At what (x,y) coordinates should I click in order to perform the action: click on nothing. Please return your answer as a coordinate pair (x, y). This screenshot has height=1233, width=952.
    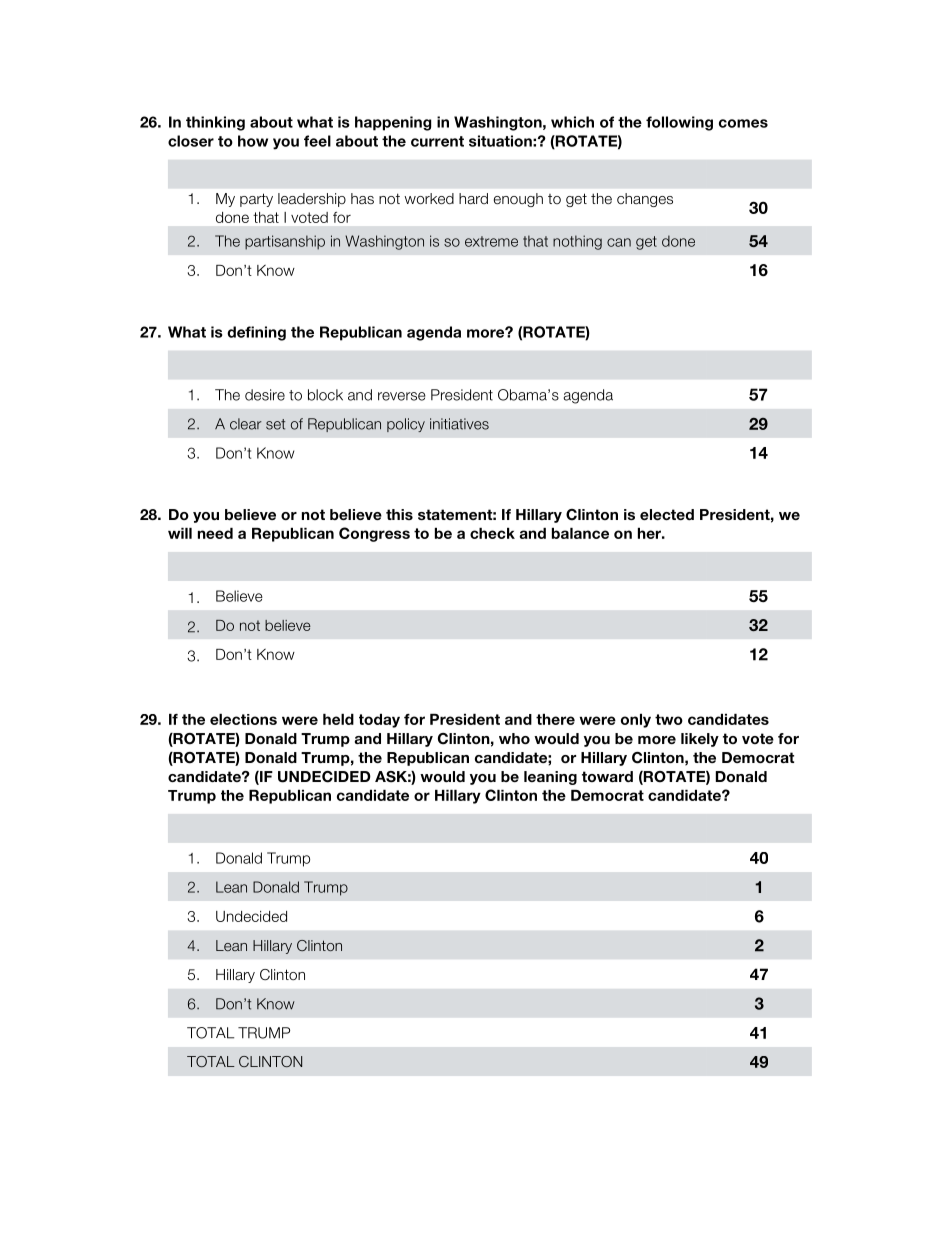
    Looking at the image, I should click on (577, 242).
